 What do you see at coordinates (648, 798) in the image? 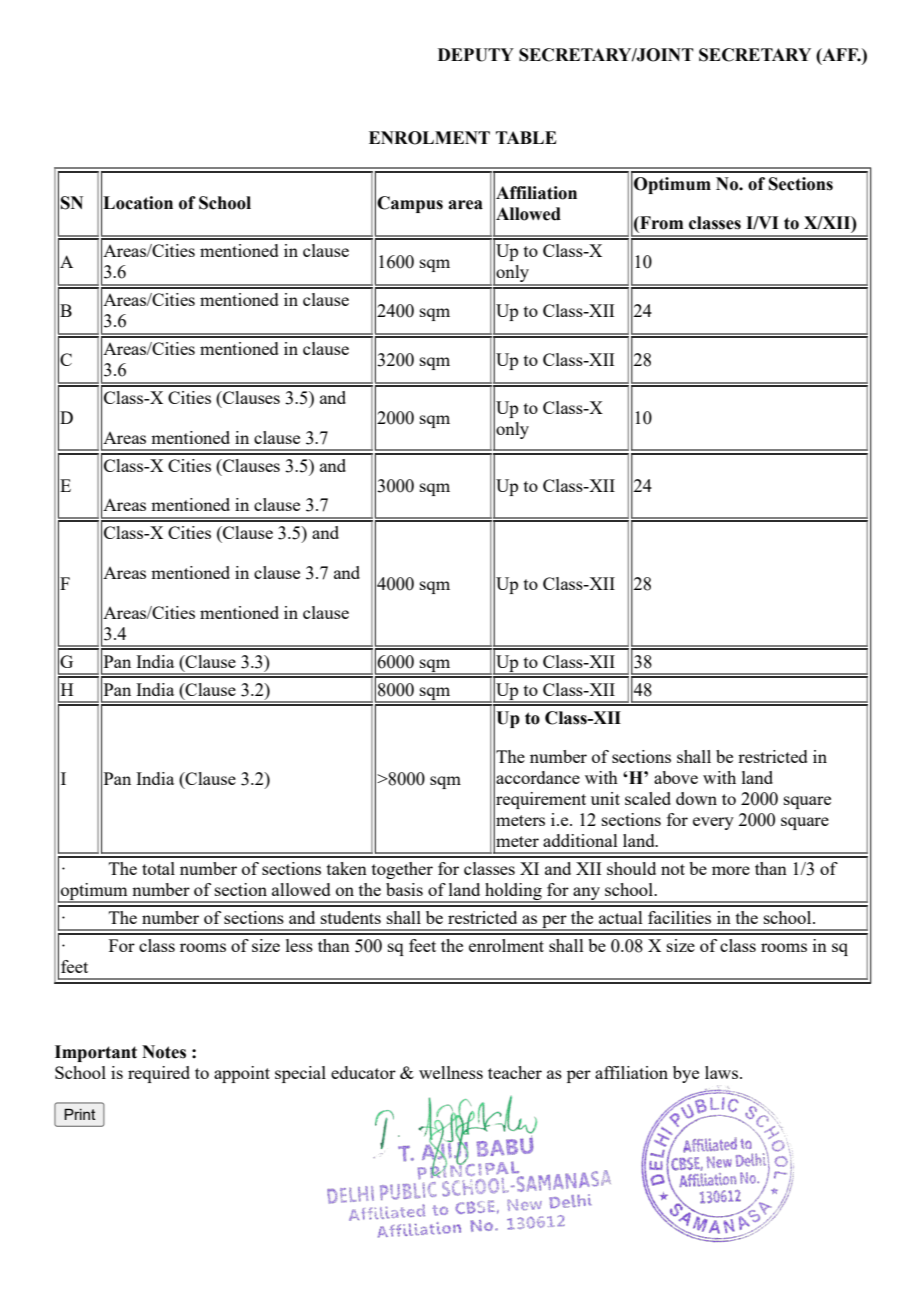
I see `scaled` at bounding box center [648, 798].
